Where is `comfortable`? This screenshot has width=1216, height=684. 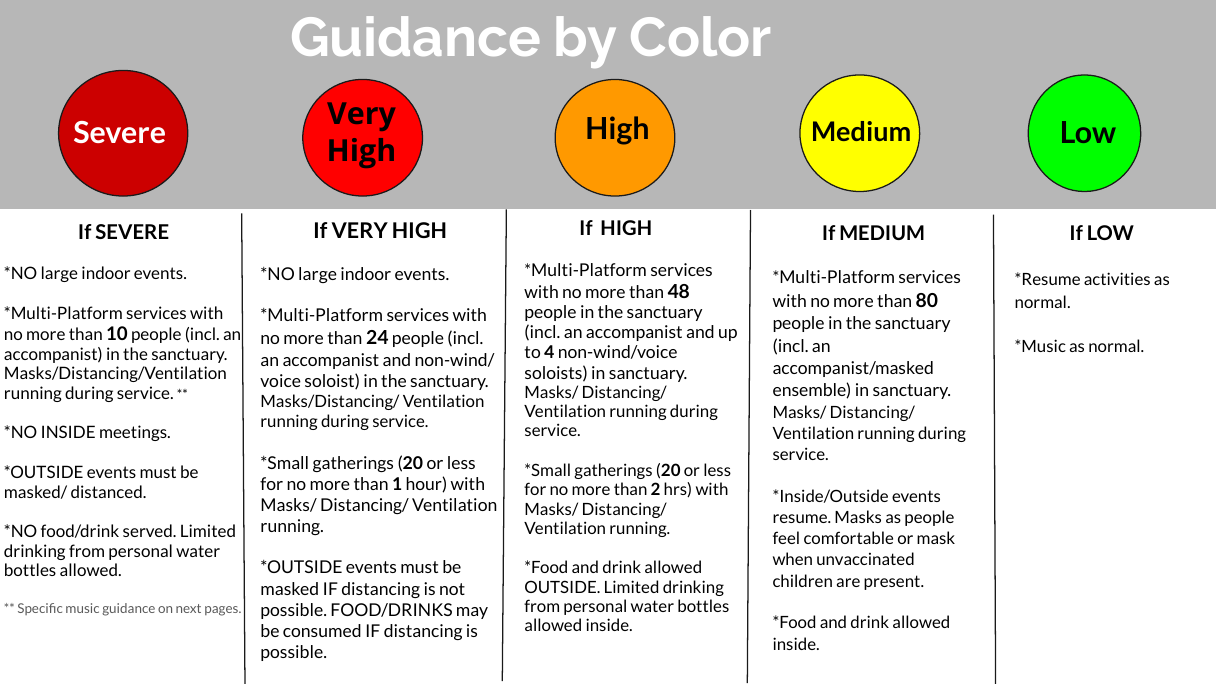 comfortable is located at coordinates (848, 537).
